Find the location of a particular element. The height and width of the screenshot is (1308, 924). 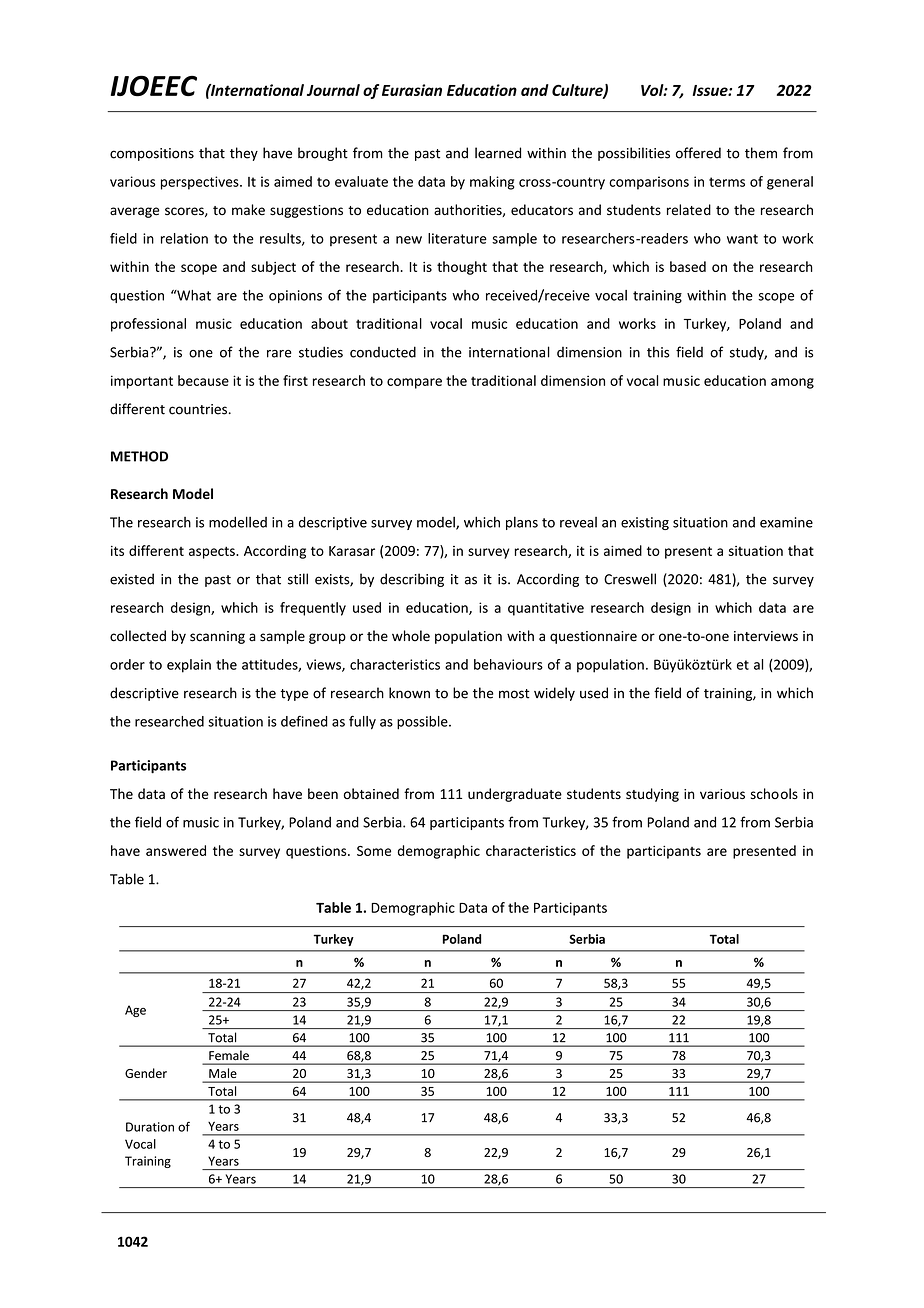

offered is located at coordinates (698, 153).
